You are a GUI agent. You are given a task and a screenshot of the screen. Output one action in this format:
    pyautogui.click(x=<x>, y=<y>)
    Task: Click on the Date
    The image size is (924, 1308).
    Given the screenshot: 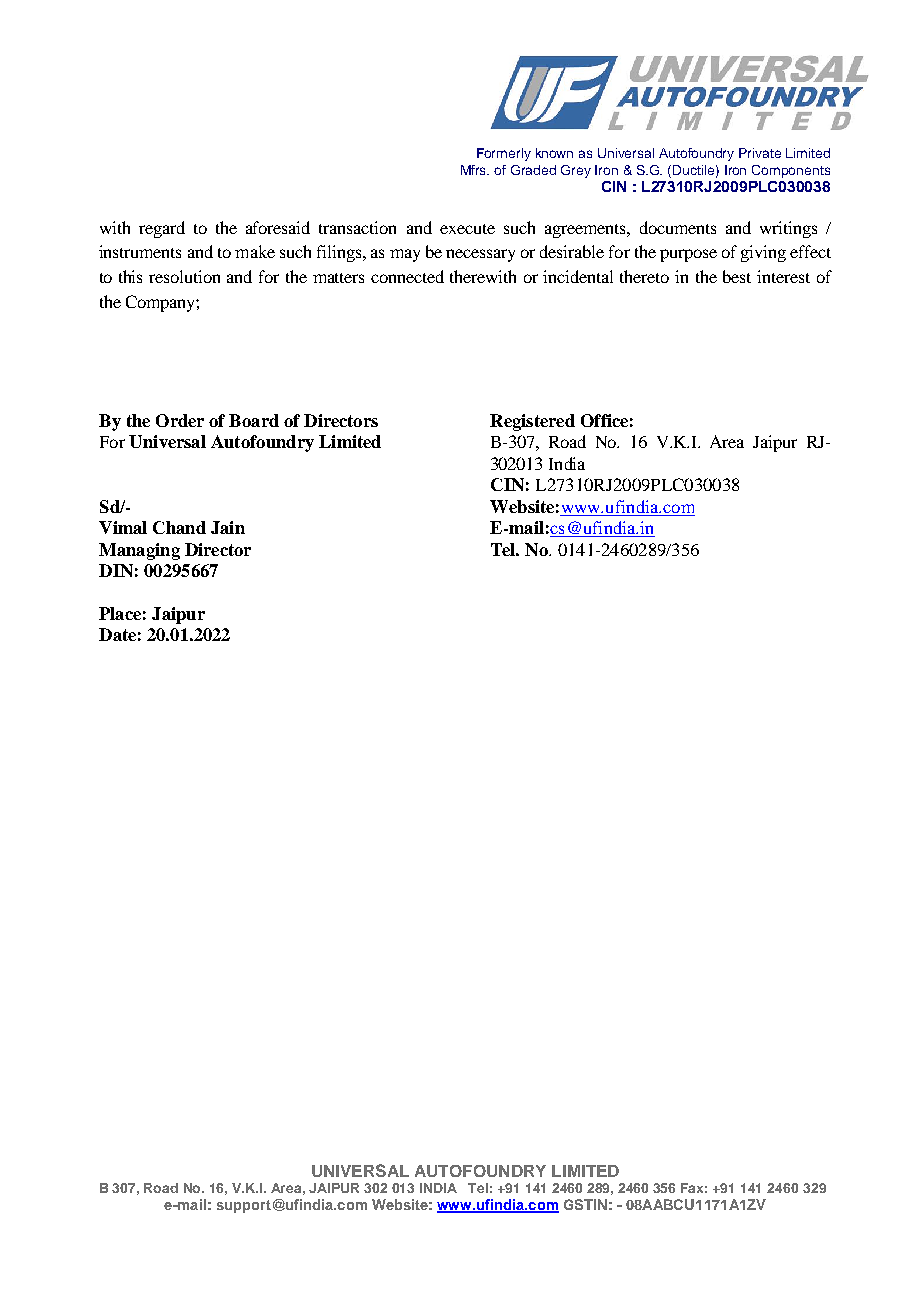 What is the action you would take?
    pyautogui.click(x=117, y=634)
